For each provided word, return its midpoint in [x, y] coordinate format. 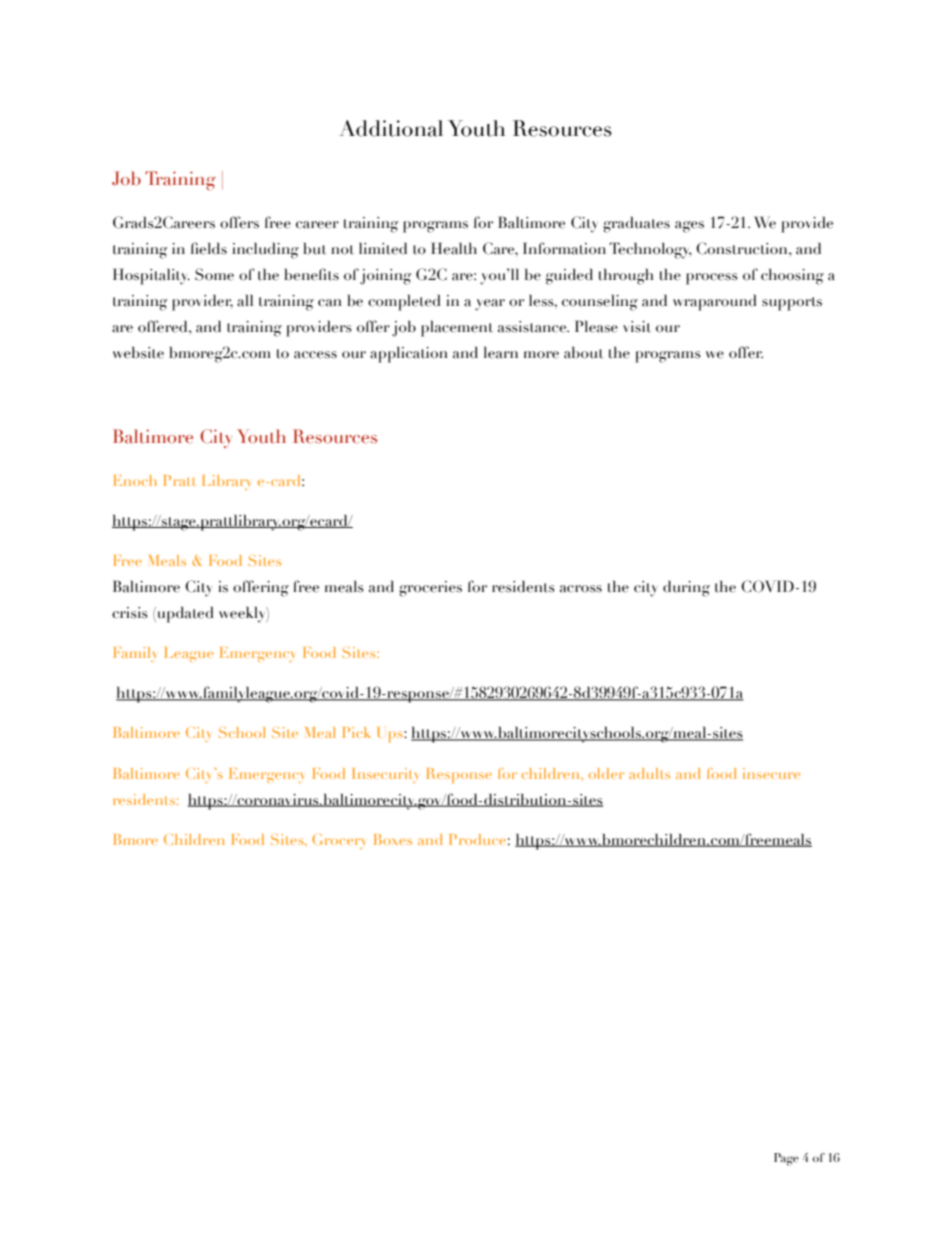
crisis [130, 613]
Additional [391, 128]
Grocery [338, 841]
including [265, 250]
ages [689, 227]
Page [786, 1159]
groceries [430, 589]
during [686, 588]
